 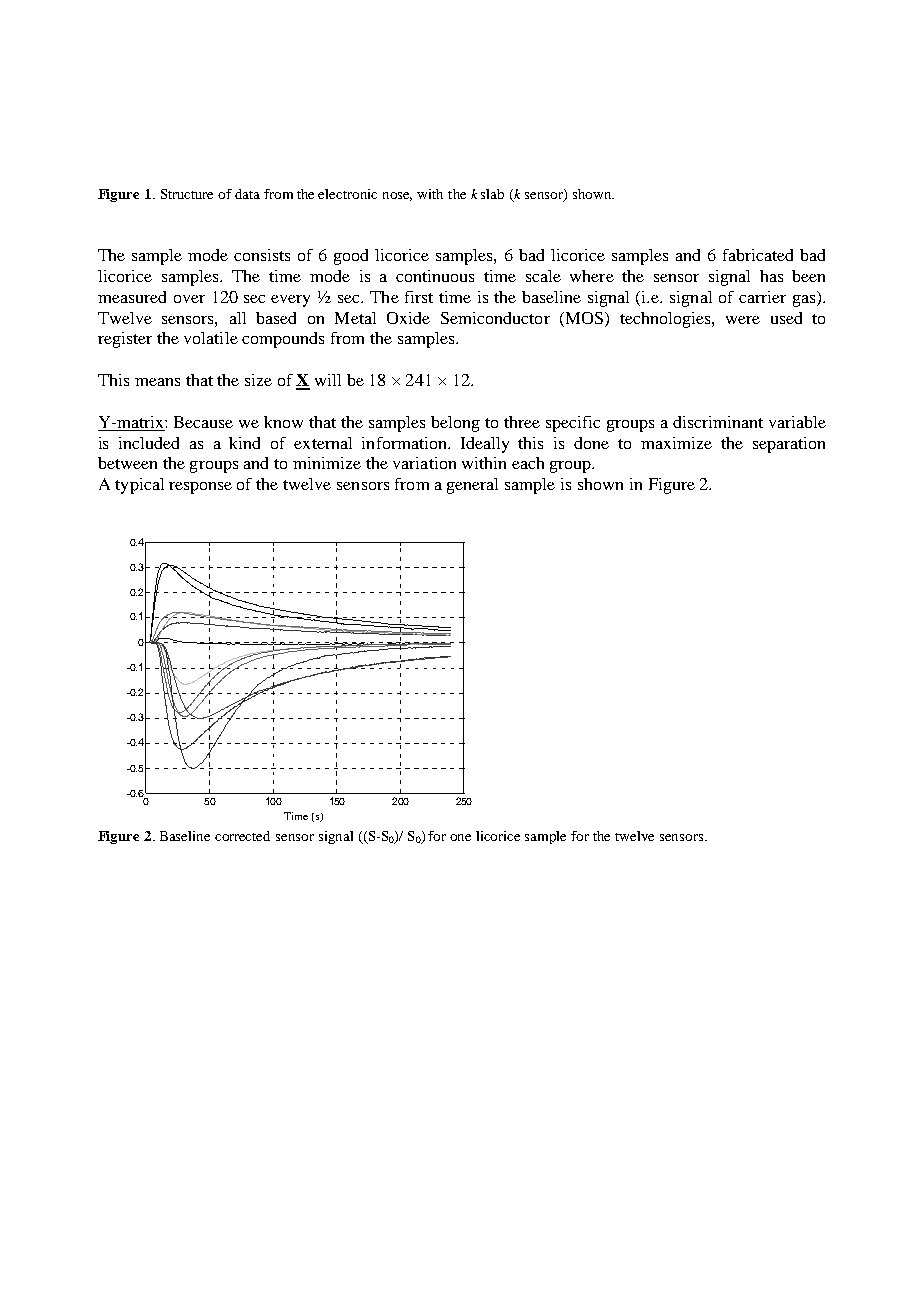 What do you see at coordinates (495, 318) in the screenshot?
I see `Semiconductor` at bounding box center [495, 318].
